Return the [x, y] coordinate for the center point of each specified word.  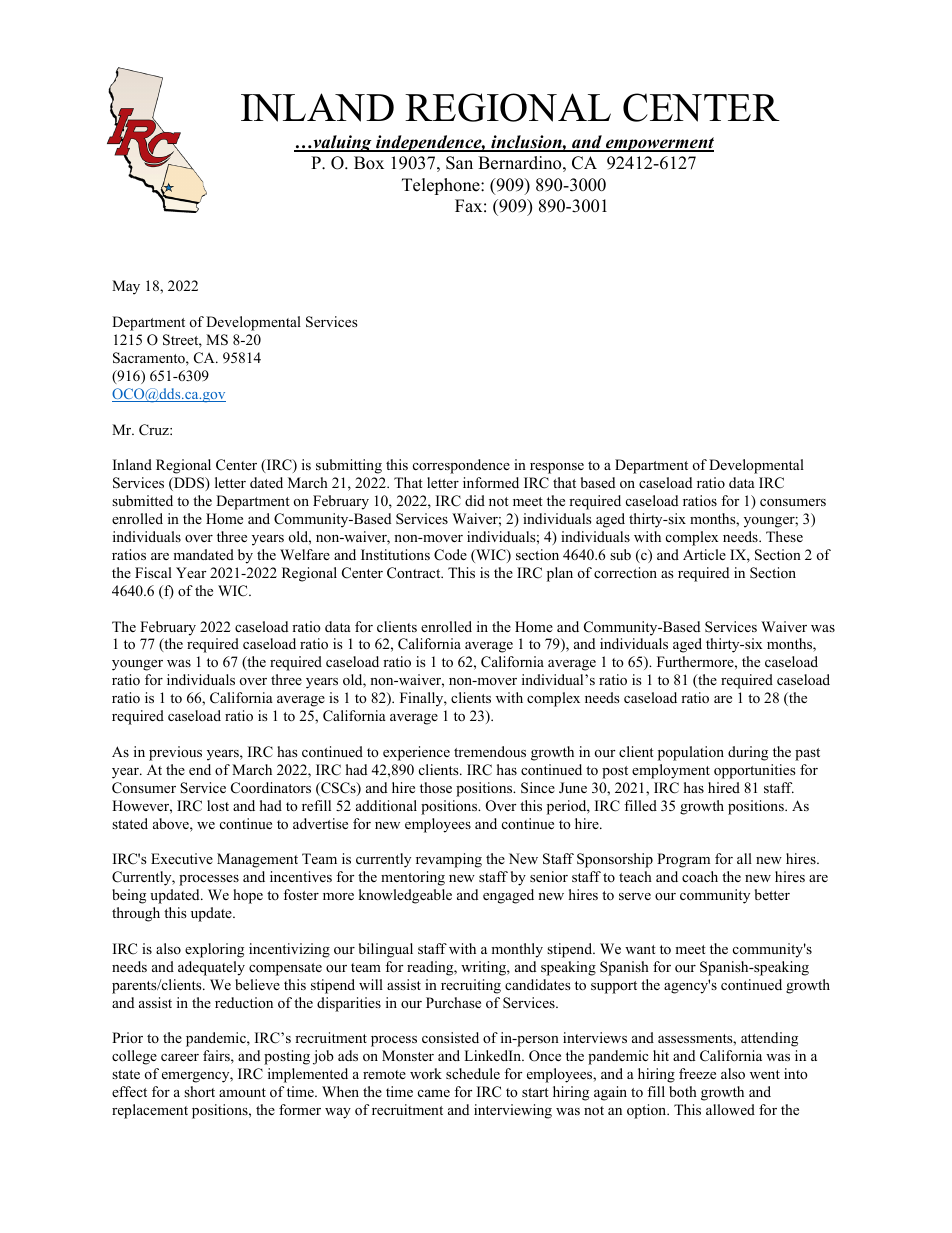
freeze [697, 1073]
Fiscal [153, 572]
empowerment [659, 144]
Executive [182, 858]
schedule [473, 1073]
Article [704, 554]
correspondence [461, 466]
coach [700, 876]
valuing [342, 143]
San [459, 163]
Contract [415, 573]
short [199, 1091]
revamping [449, 860]
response [557, 468]
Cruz [155, 430]
